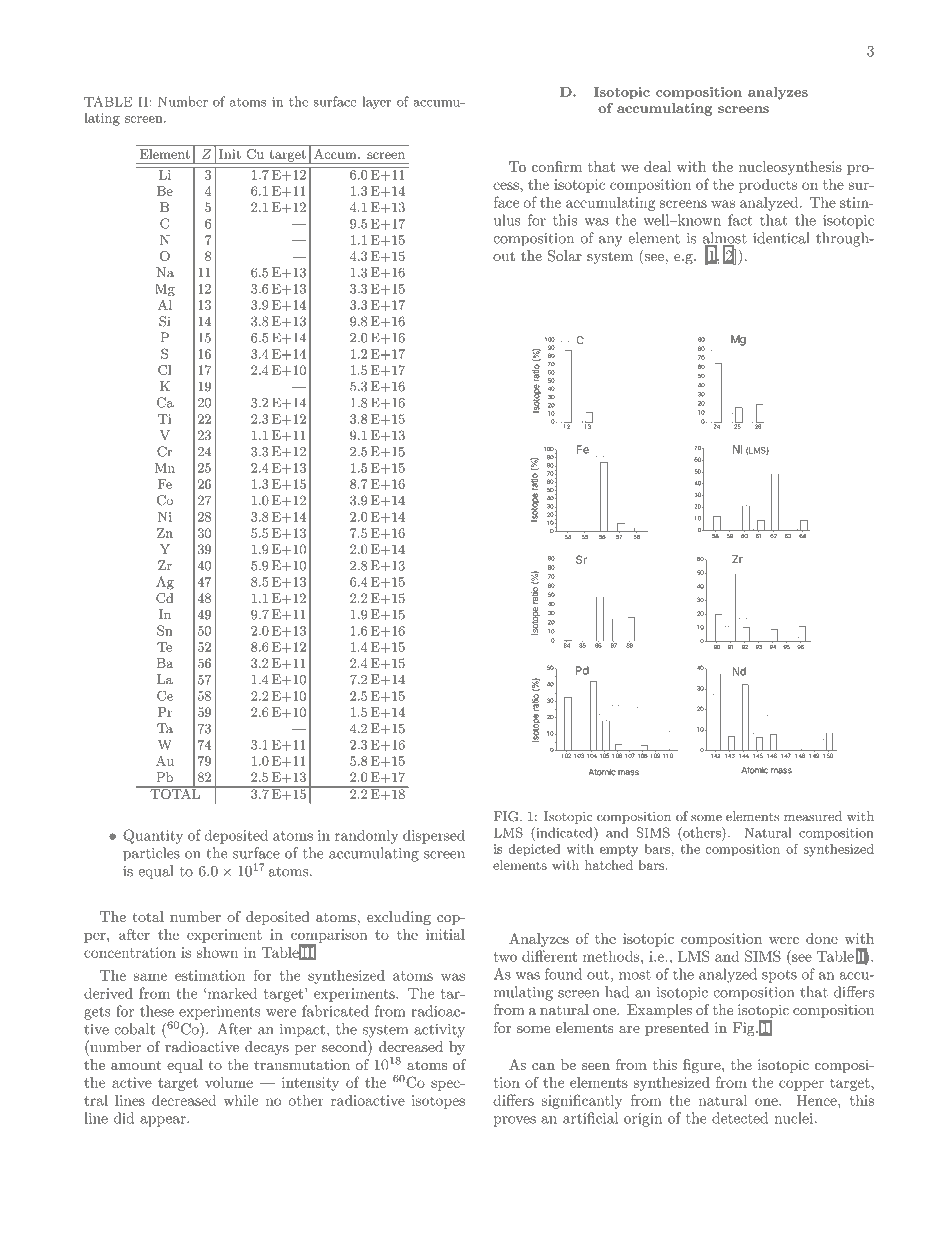 The width and height of the image is (952, 1233). I want to click on confirm, so click(557, 166).
